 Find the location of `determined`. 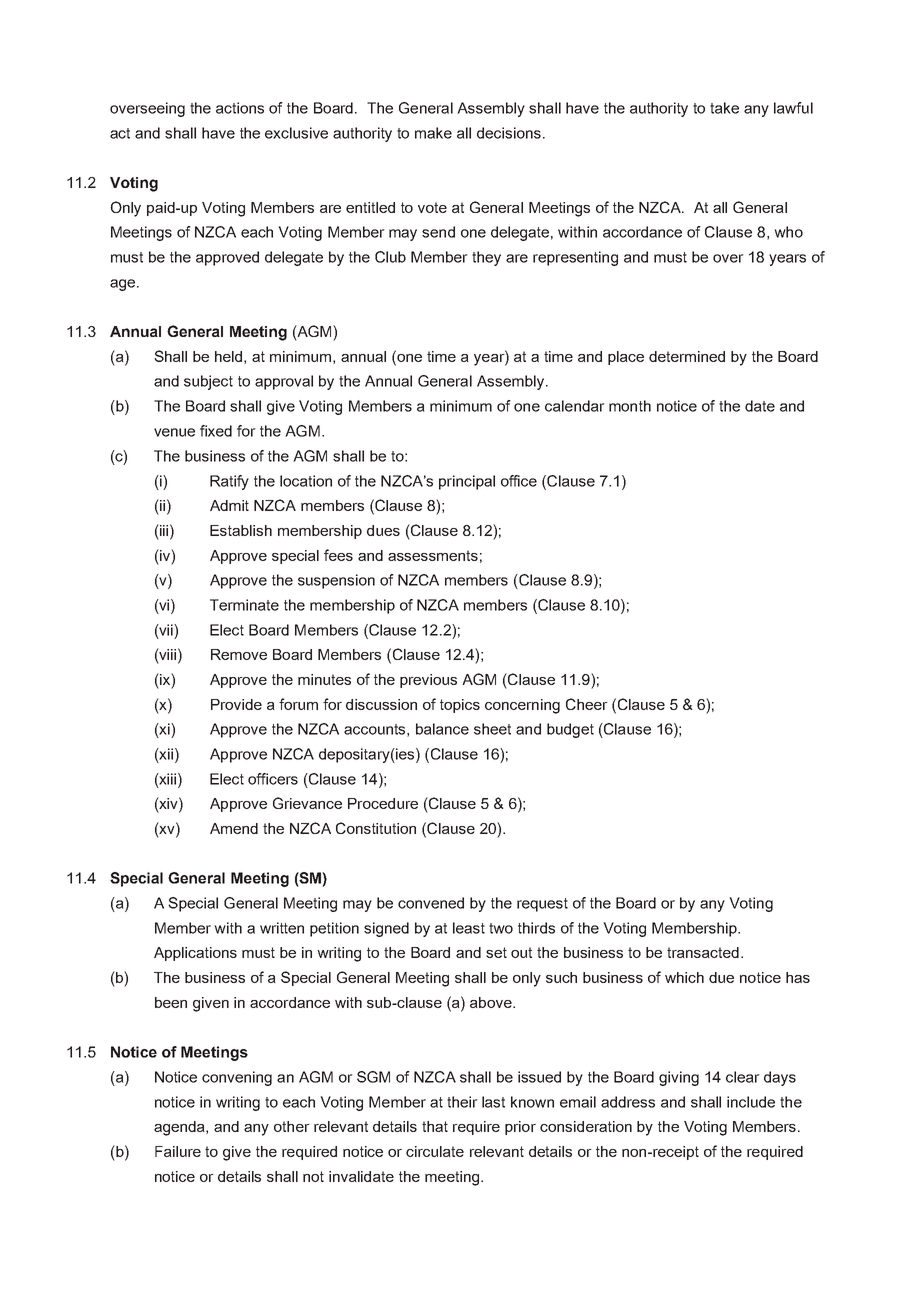

determined is located at coordinates (687, 356).
